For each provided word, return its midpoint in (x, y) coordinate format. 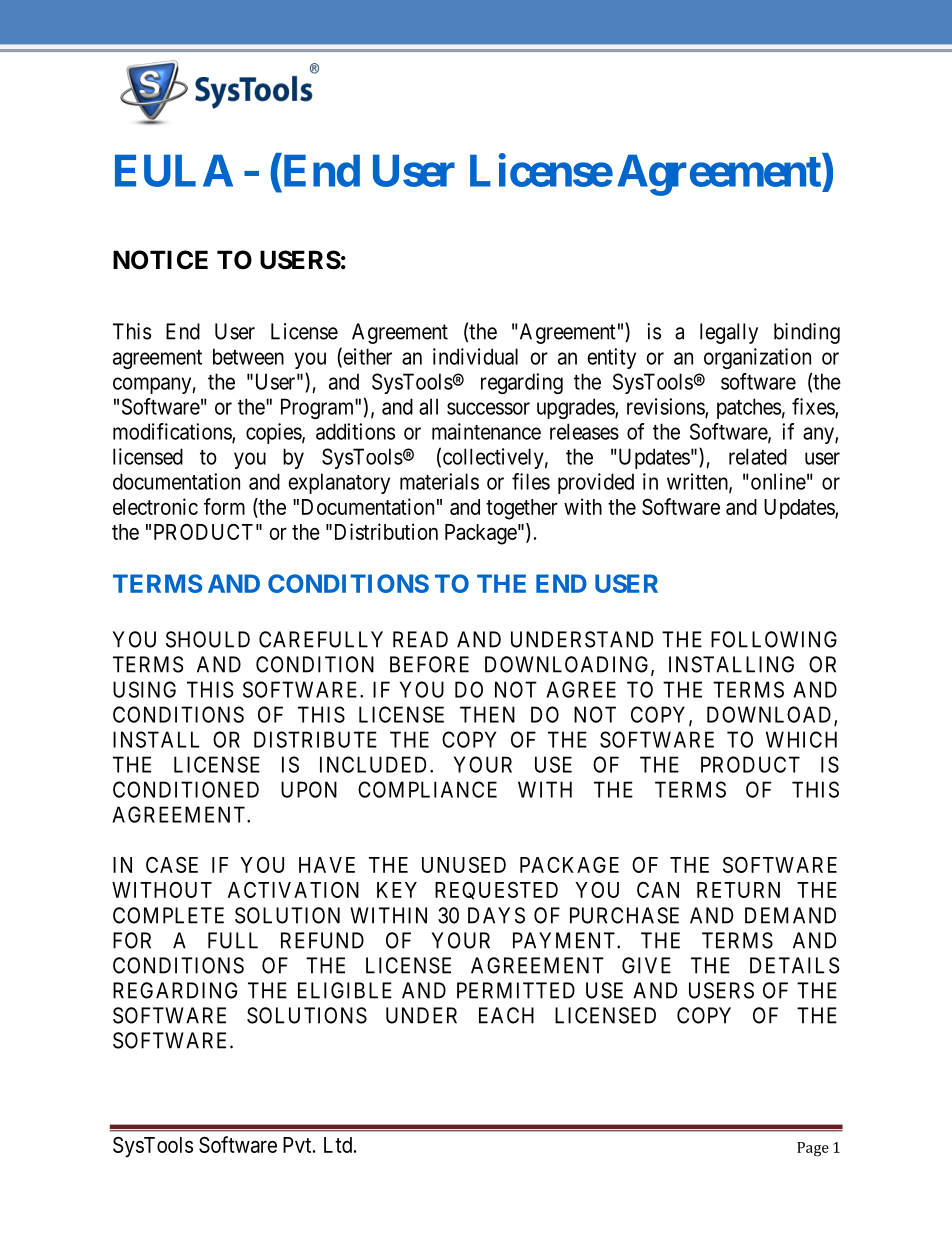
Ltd (339, 1145)
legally (729, 333)
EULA (174, 171)
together (522, 509)
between (248, 356)
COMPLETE (168, 915)
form (224, 506)
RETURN (738, 890)
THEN (487, 714)
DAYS (496, 915)
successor (488, 408)
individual (475, 356)
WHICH (801, 739)
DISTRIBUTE (315, 739)
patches (749, 408)
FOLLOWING (774, 639)
